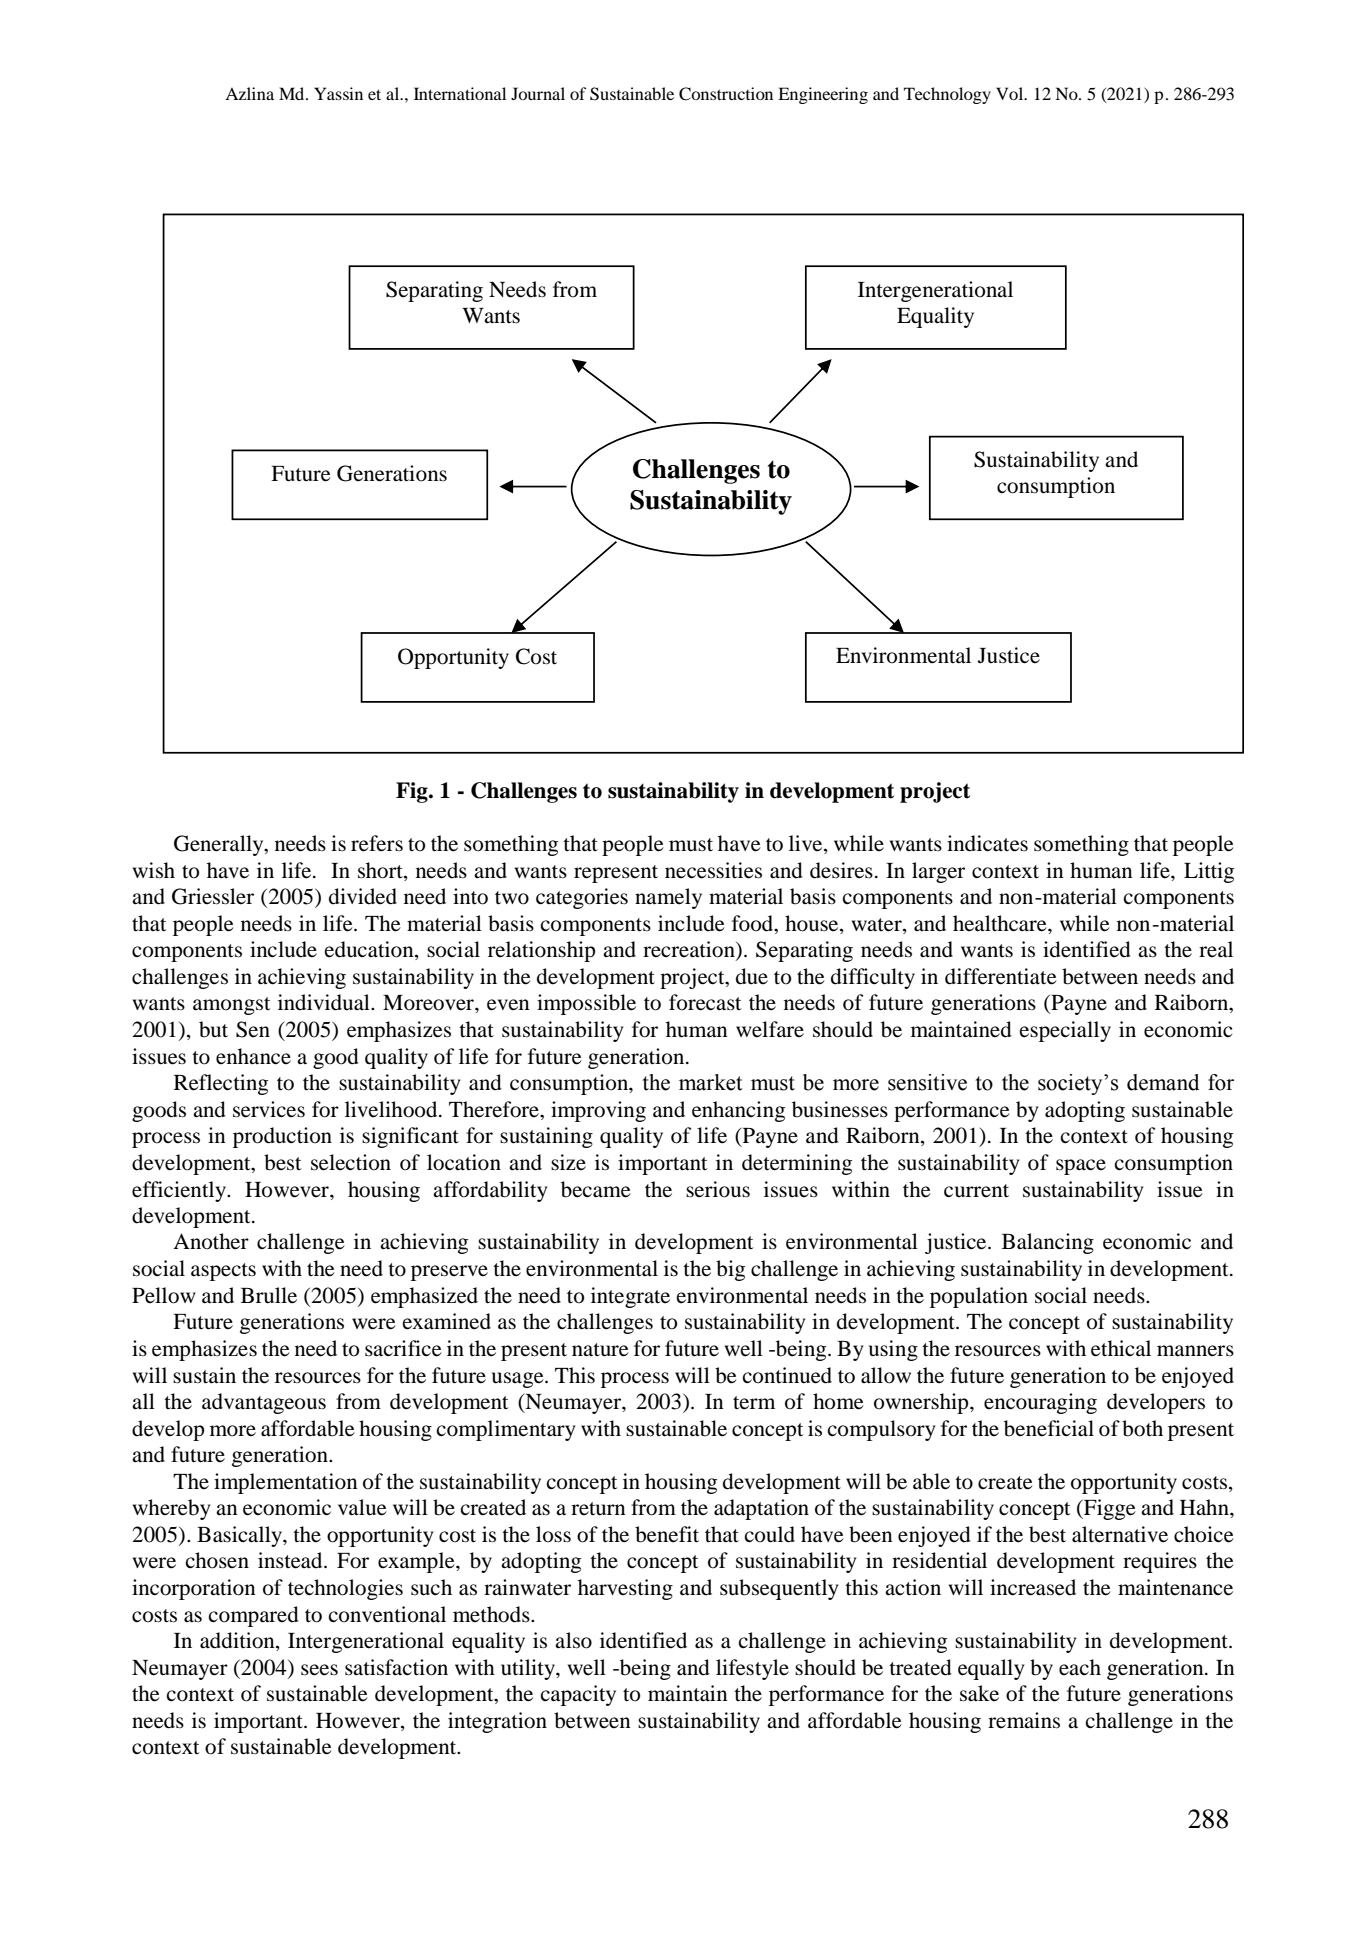 This document has height=1933, width=1367. What do you see at coordinates (1011, 93) in the document?
I see `Vol` at bounding box center [1011, 93].
